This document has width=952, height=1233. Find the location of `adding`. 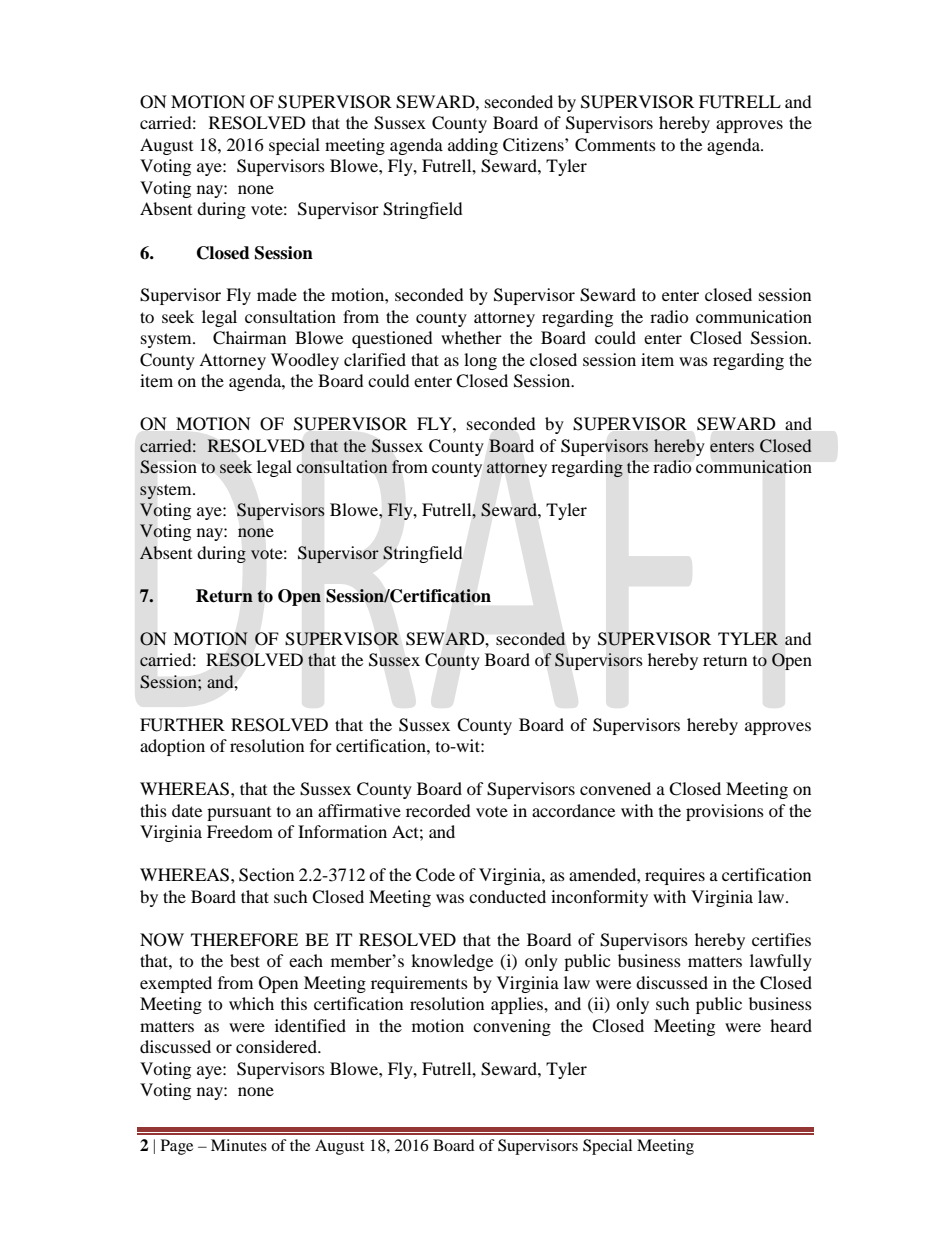

adding is located at coordinates (473, 146).
